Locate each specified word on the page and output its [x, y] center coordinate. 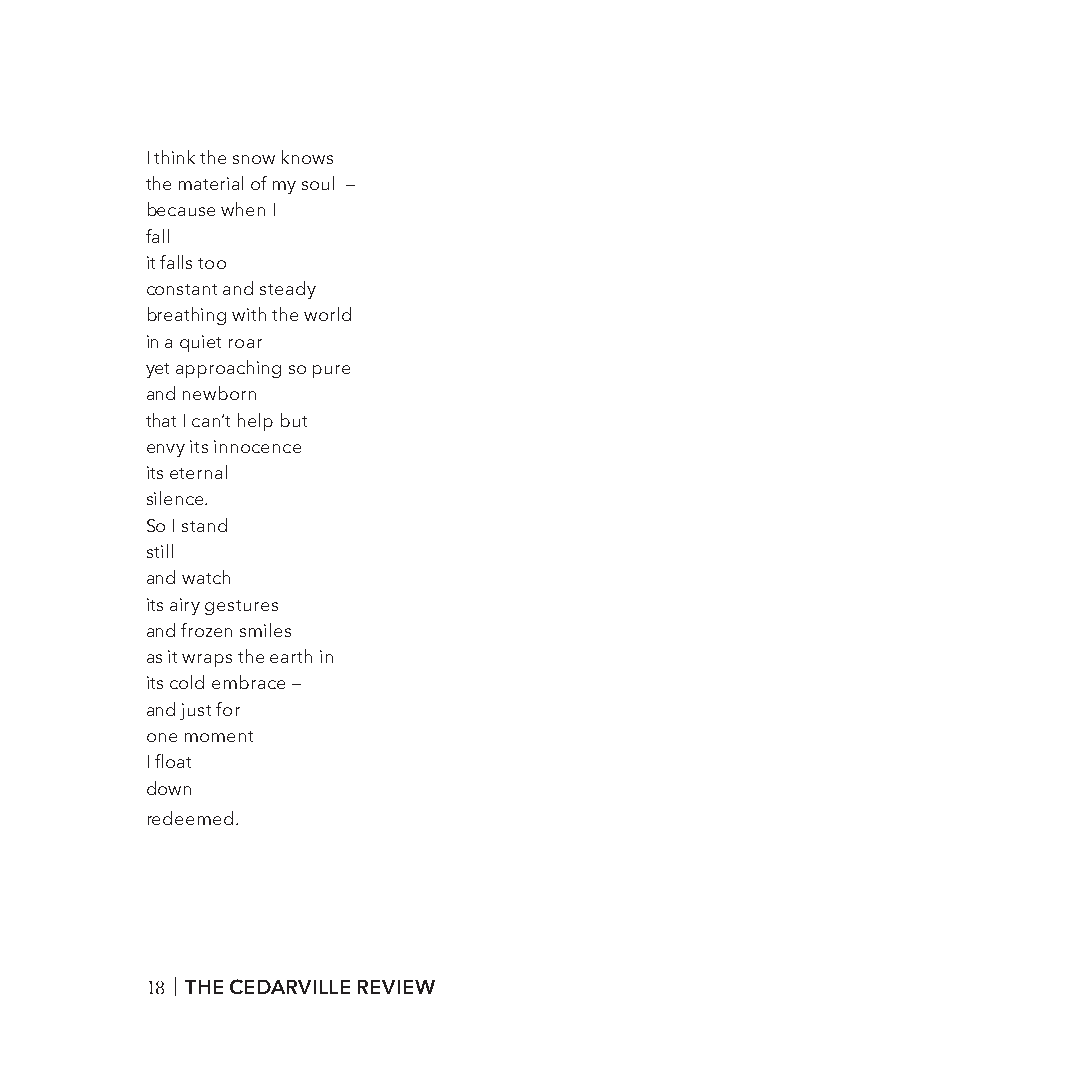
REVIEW [396, 987]
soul [318, 183]
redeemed [190, 818]
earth [291, 656]
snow [254, 159]
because [181, 209]
